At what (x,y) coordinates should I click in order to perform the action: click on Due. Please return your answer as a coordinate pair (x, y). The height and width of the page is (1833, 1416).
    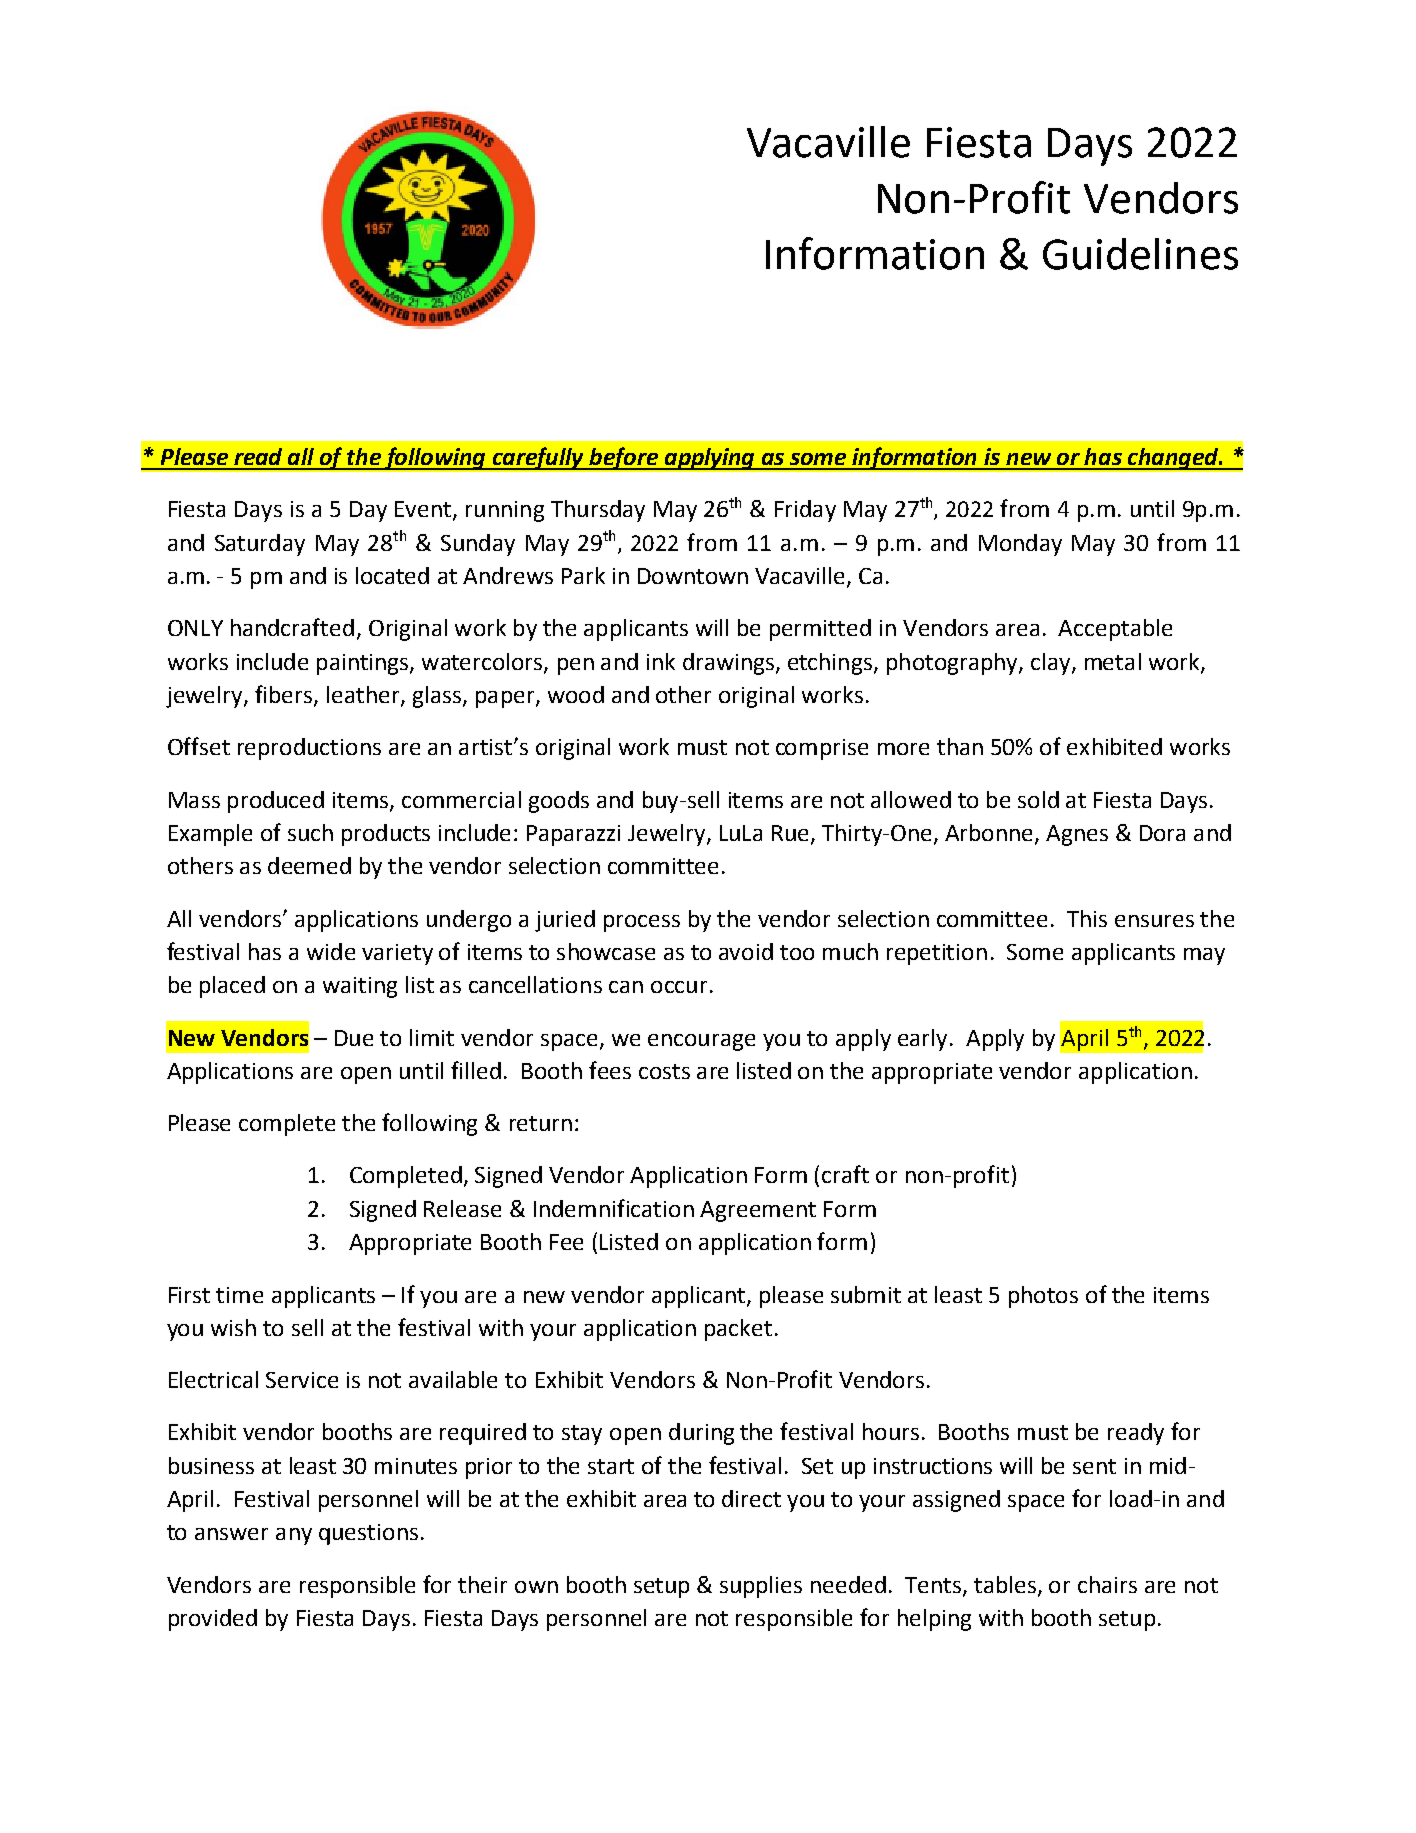
    Looking at the image, I should click on (354, 1038).
